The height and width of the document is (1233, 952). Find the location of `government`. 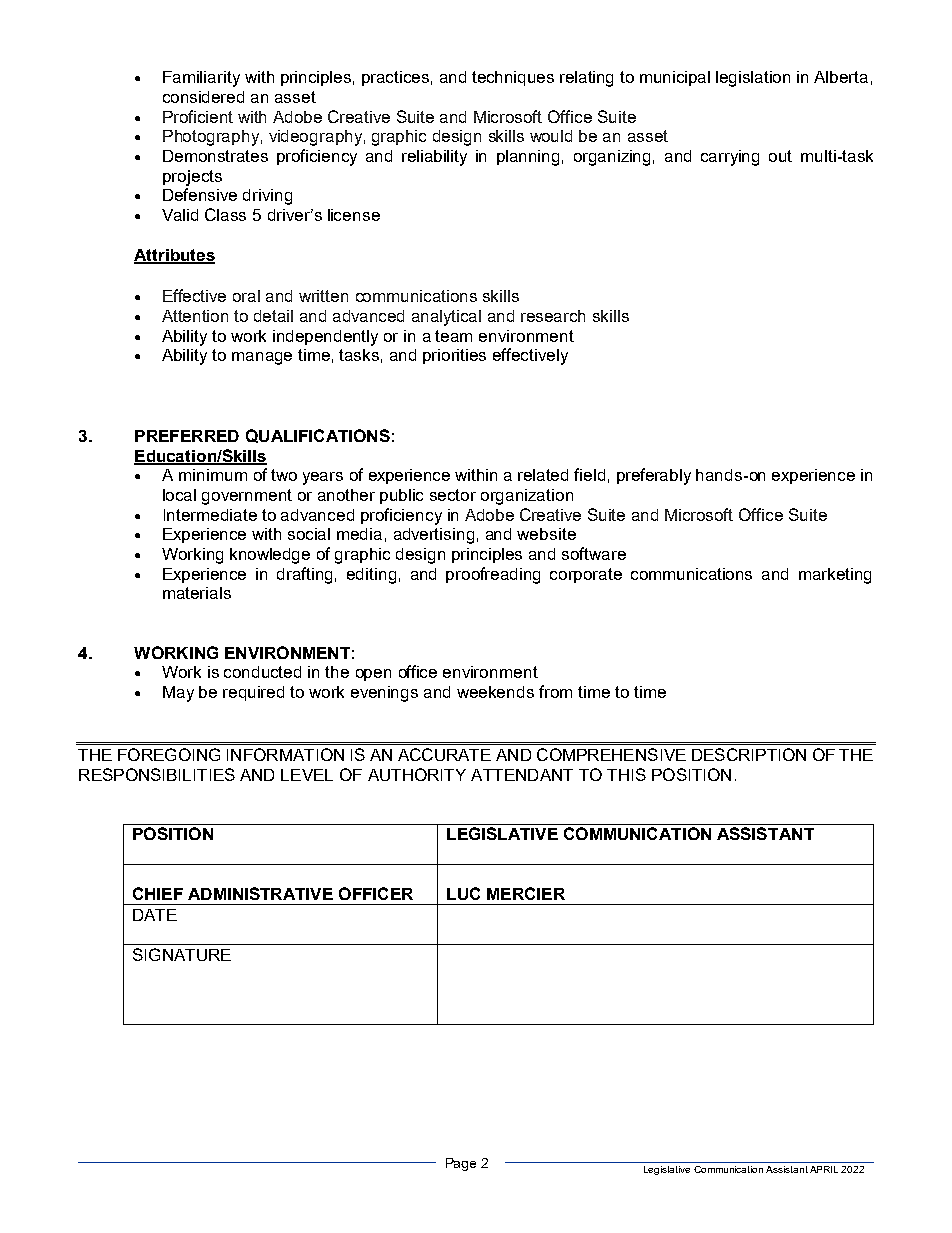

government is located at coordinates (247, 497).
